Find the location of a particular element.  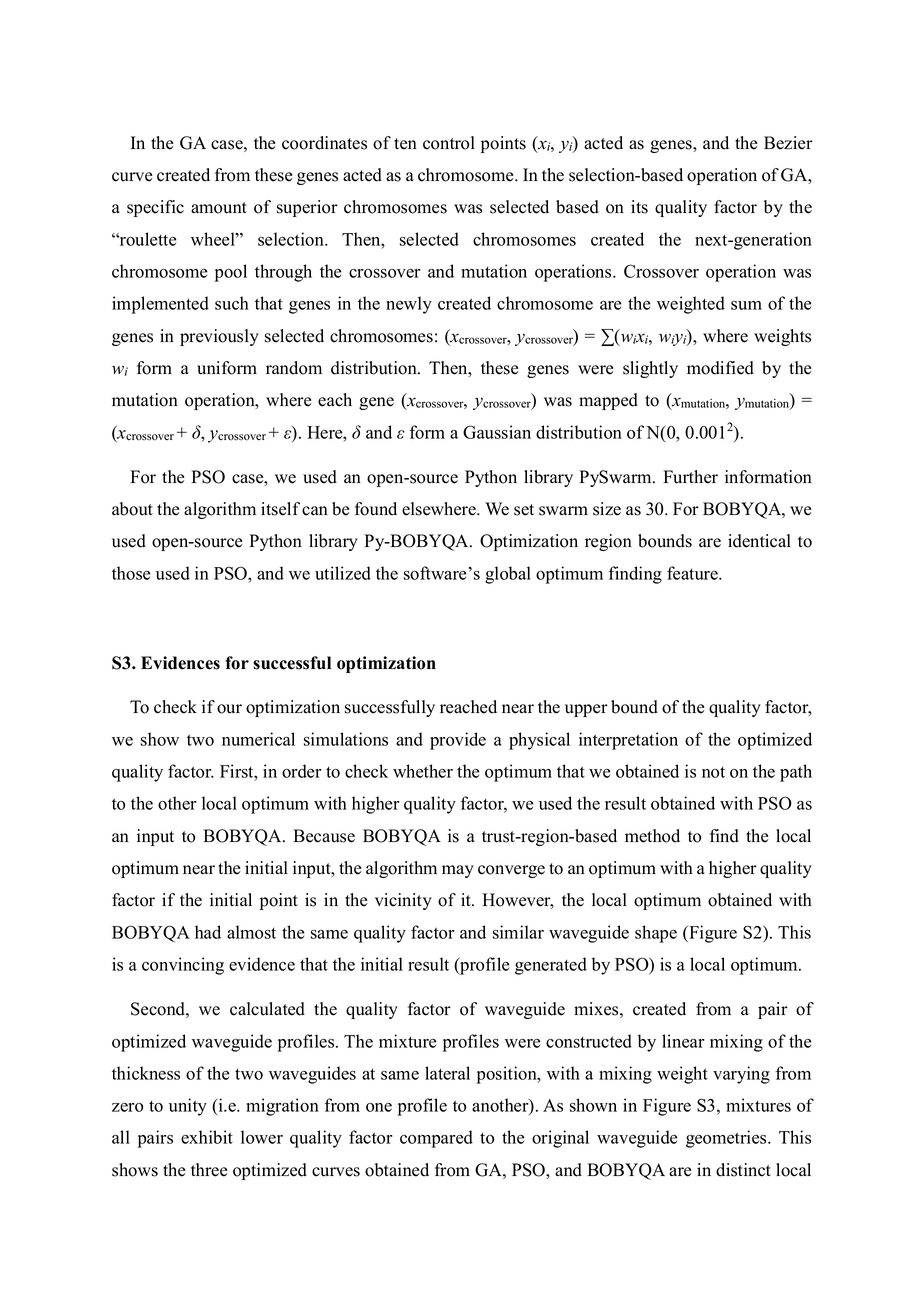

Bezier is located at coordinates (788, 143).
